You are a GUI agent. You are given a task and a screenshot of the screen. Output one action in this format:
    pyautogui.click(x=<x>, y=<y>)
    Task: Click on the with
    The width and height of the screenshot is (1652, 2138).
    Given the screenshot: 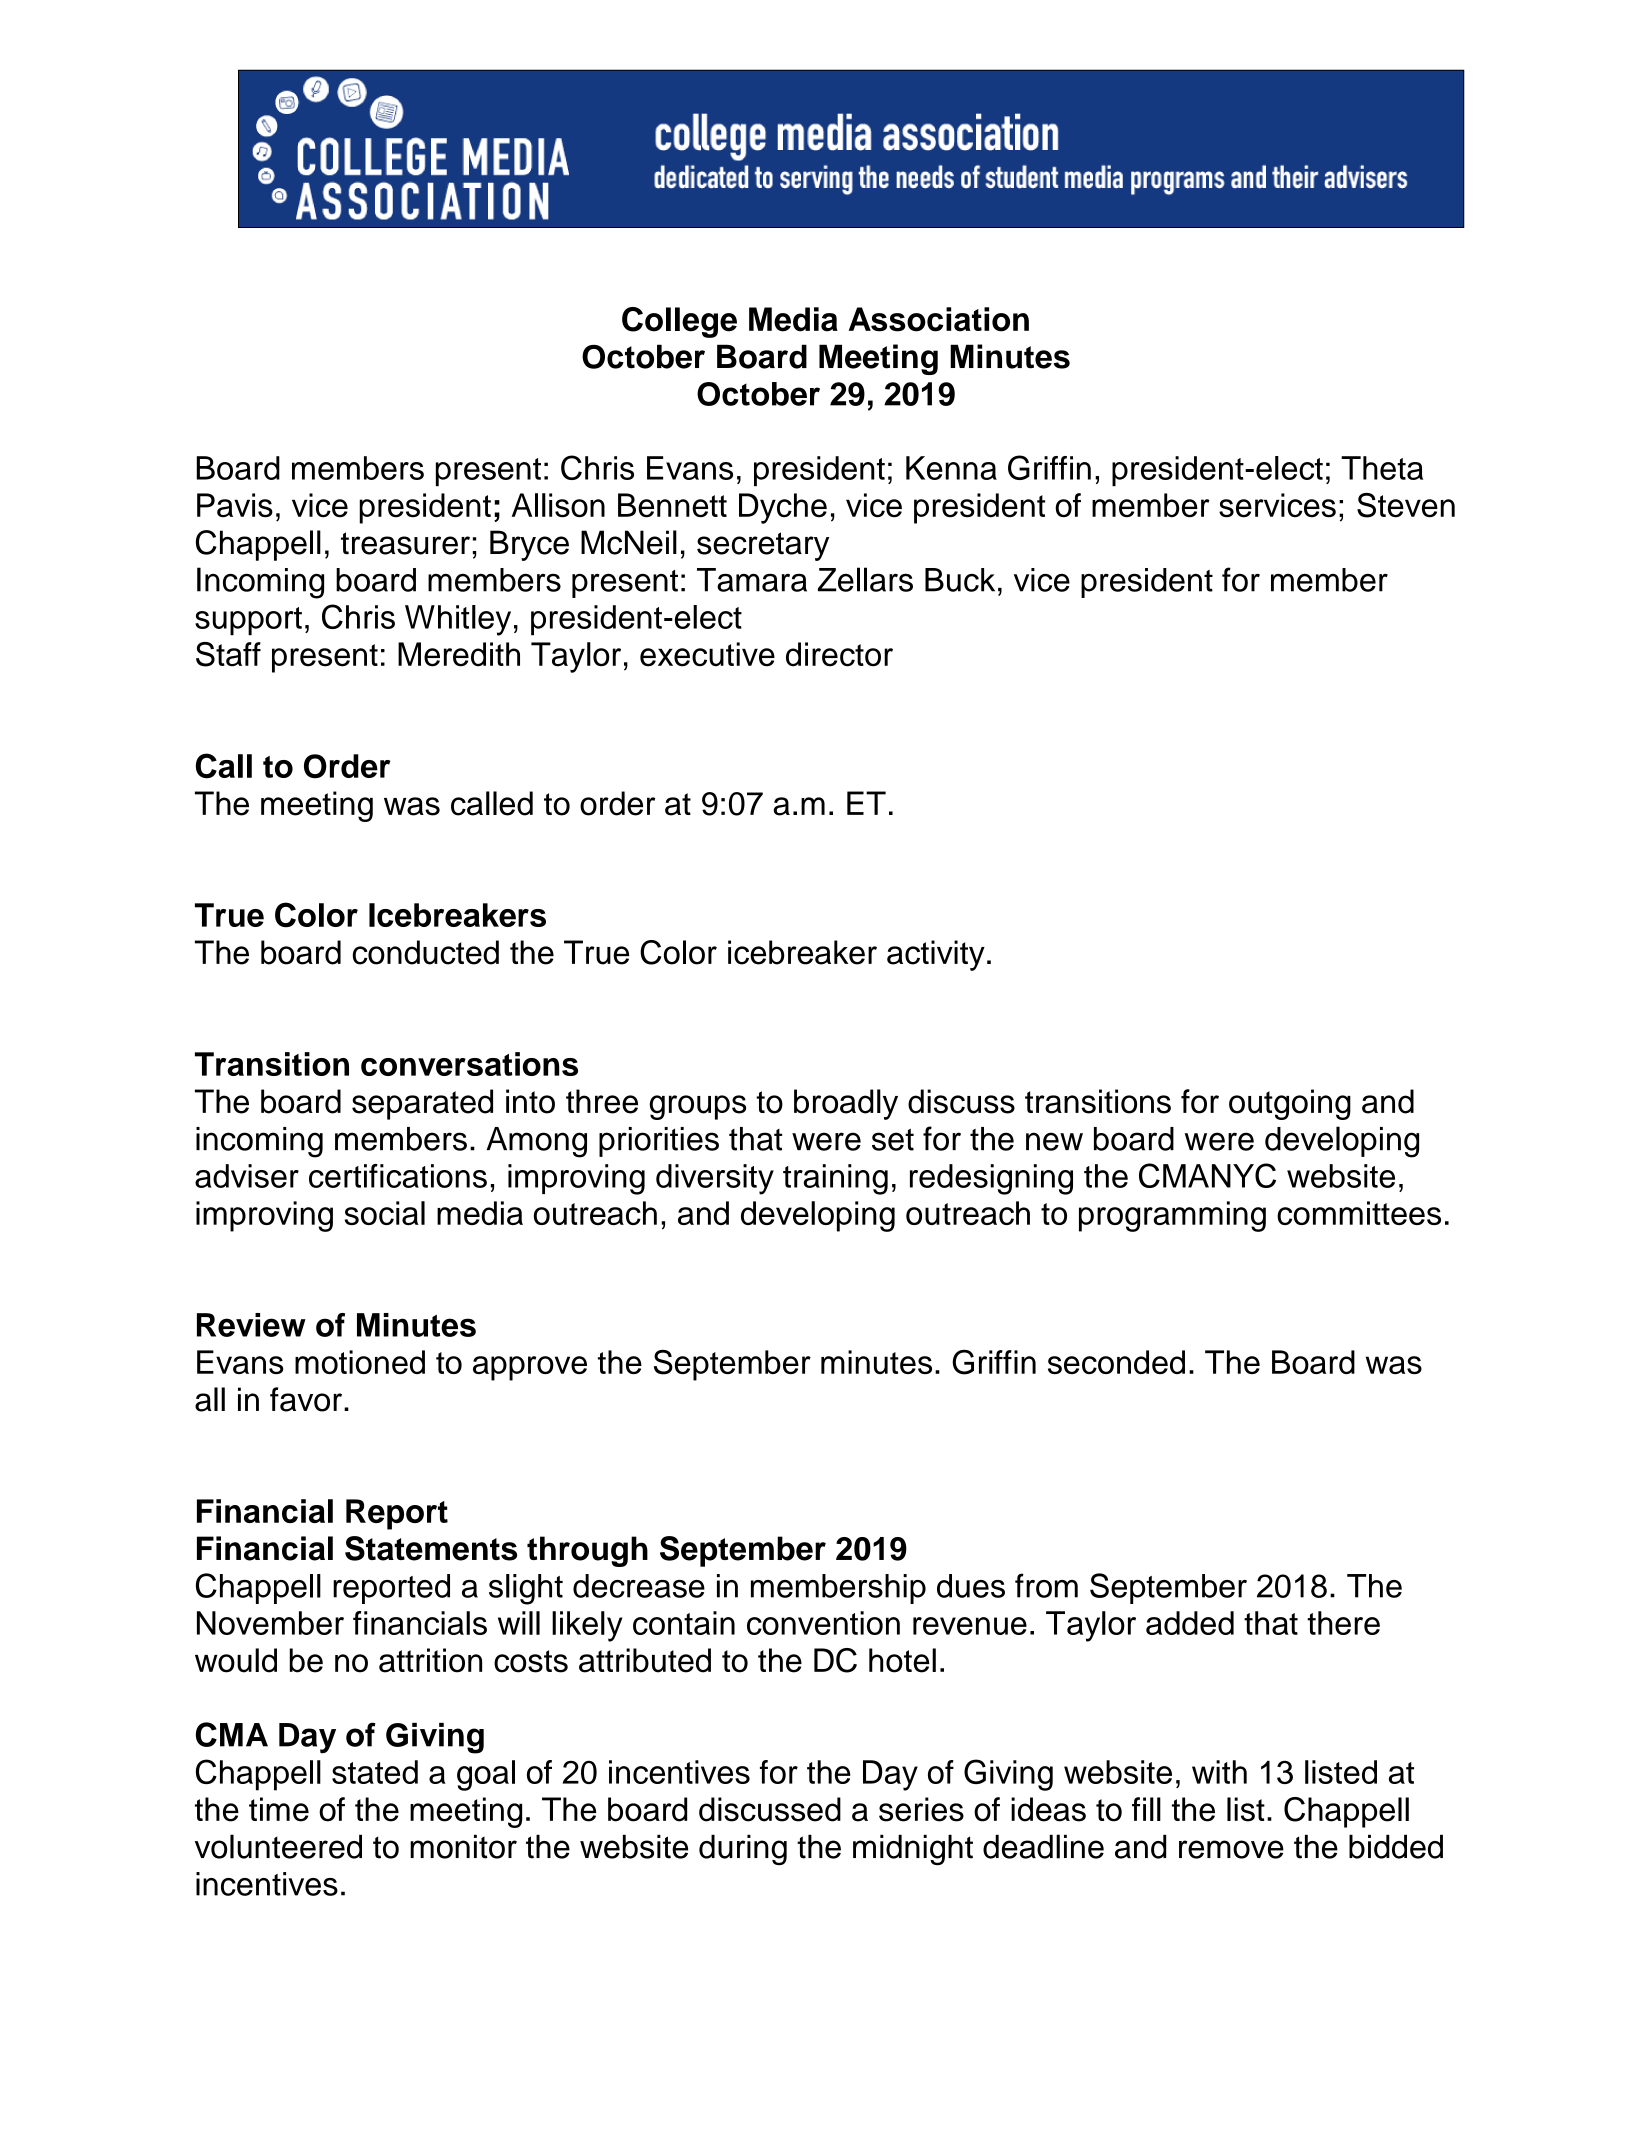 What is the action you would take?
    pyautogui.click(x=1219, y=1772)
